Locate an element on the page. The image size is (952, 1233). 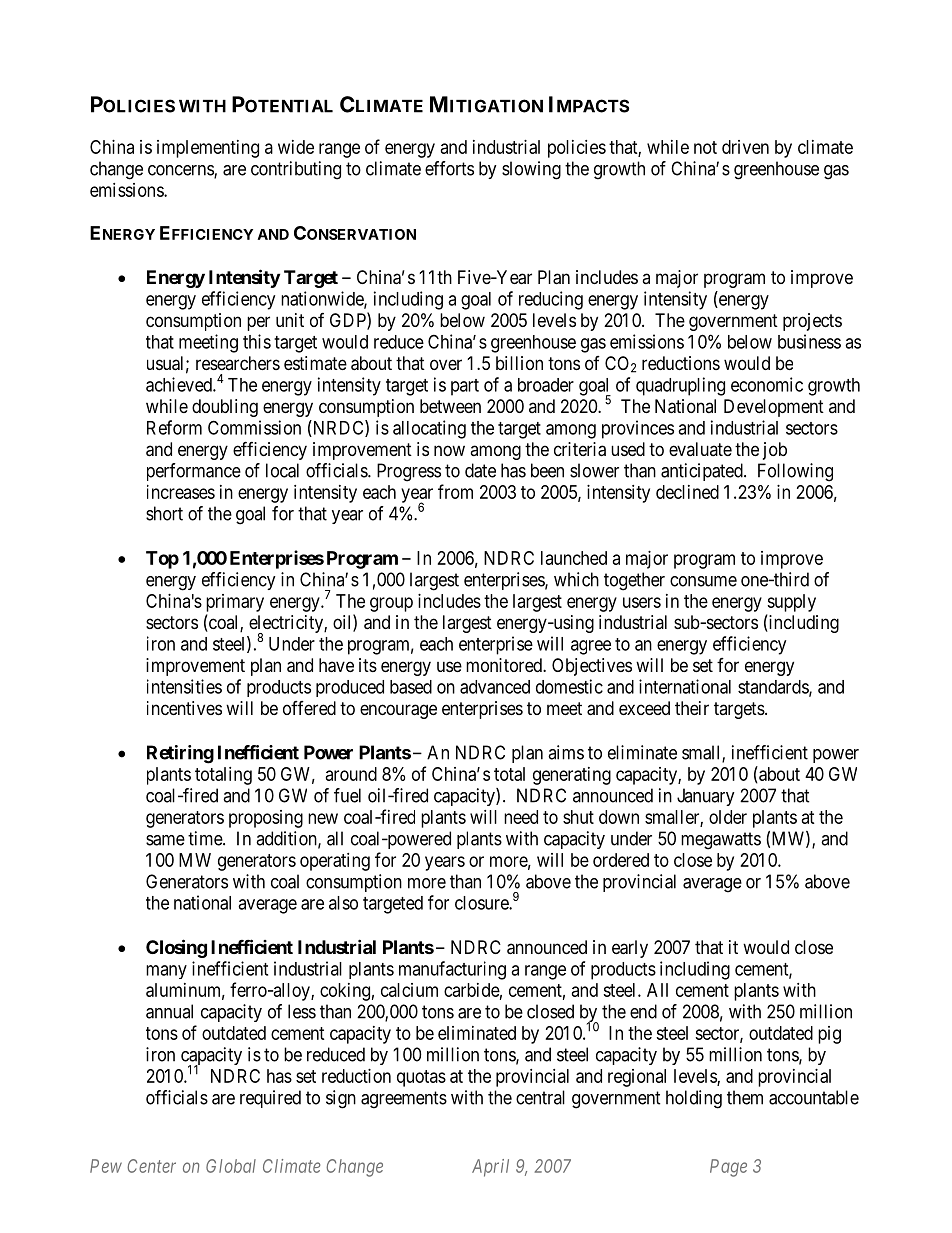
Page is located at coordinates (728, 1168).
